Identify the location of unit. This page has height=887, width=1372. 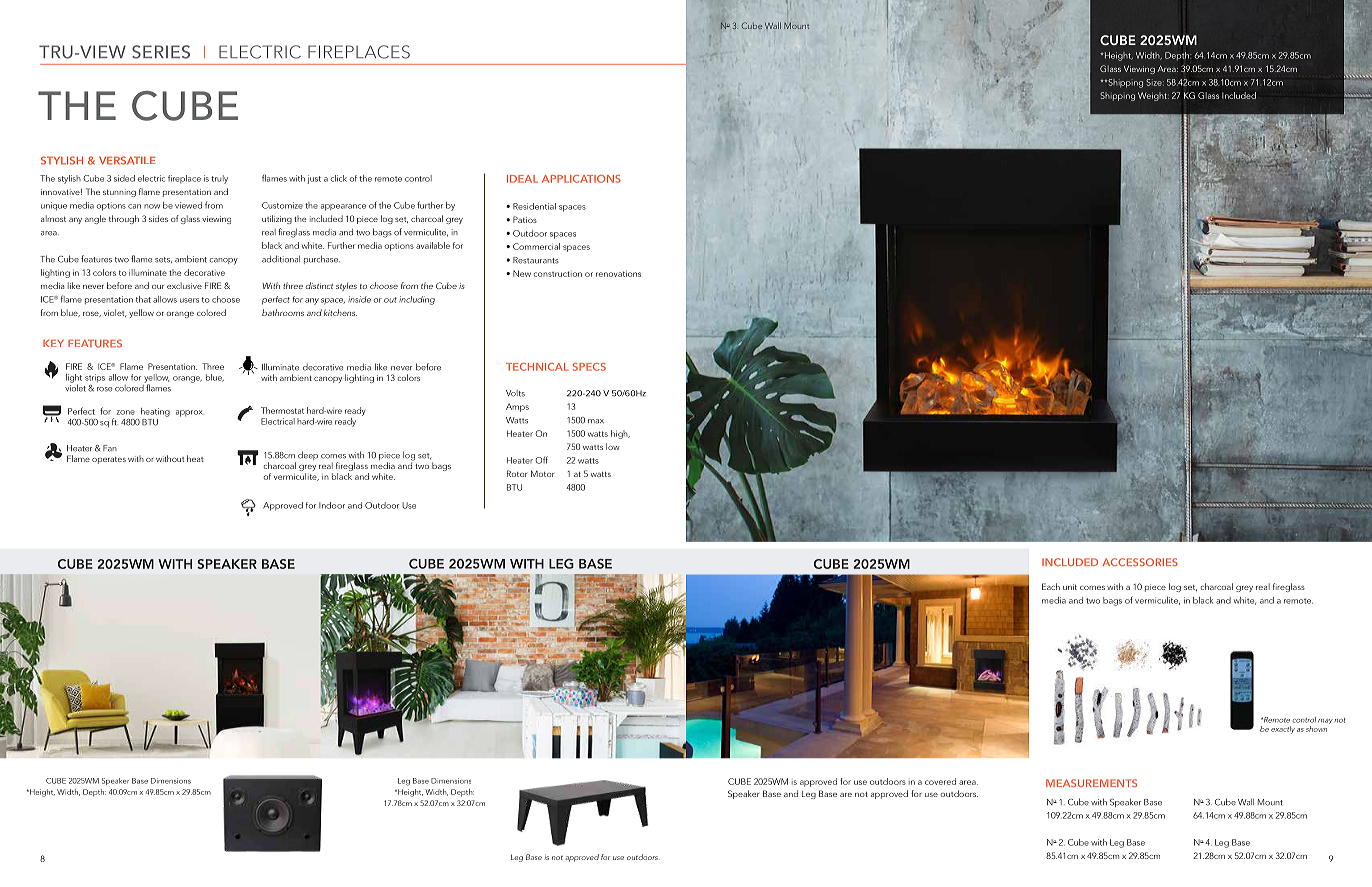
(1070, 587).
